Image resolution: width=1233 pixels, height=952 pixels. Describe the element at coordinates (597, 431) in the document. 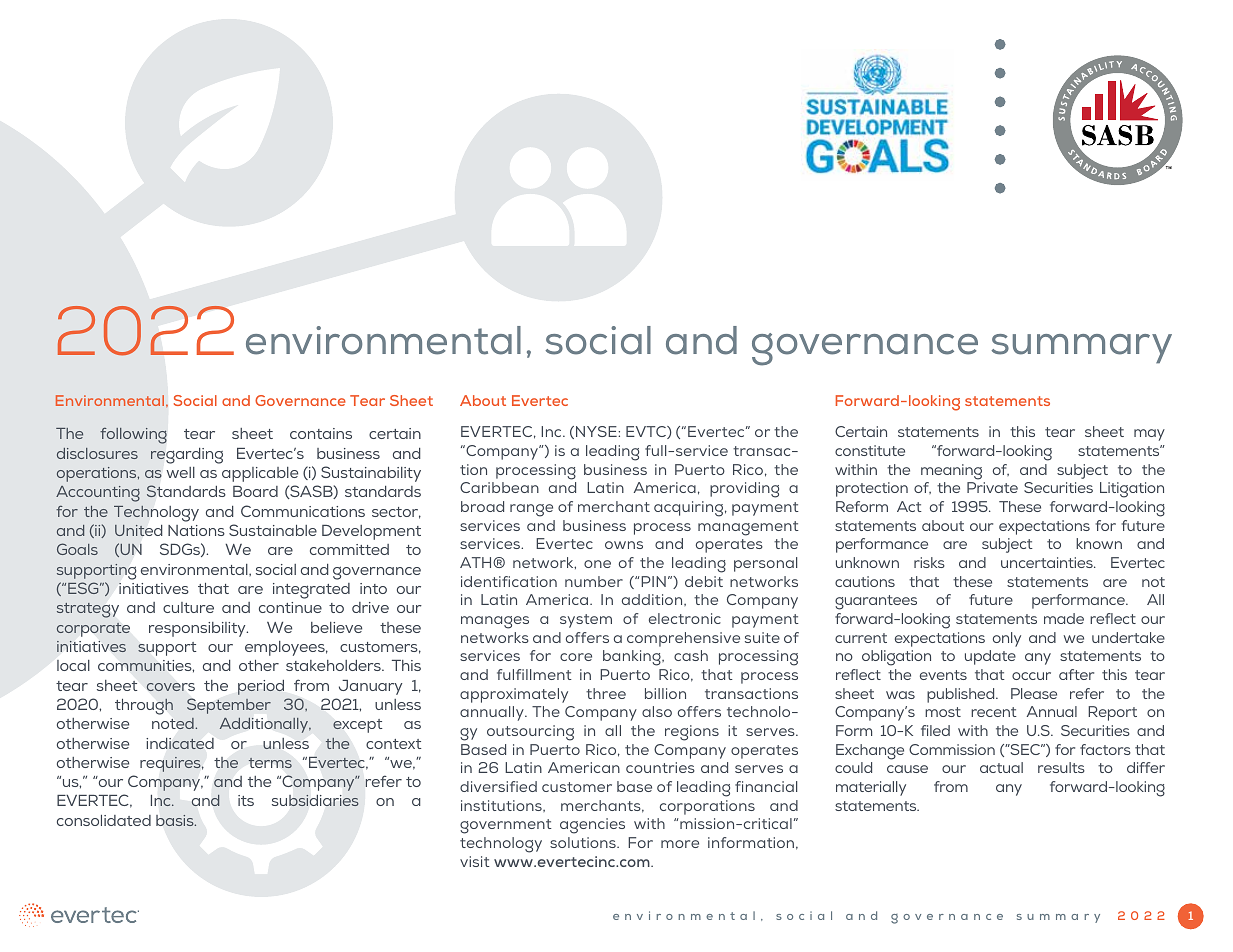

I see `NYSE` at that location.
